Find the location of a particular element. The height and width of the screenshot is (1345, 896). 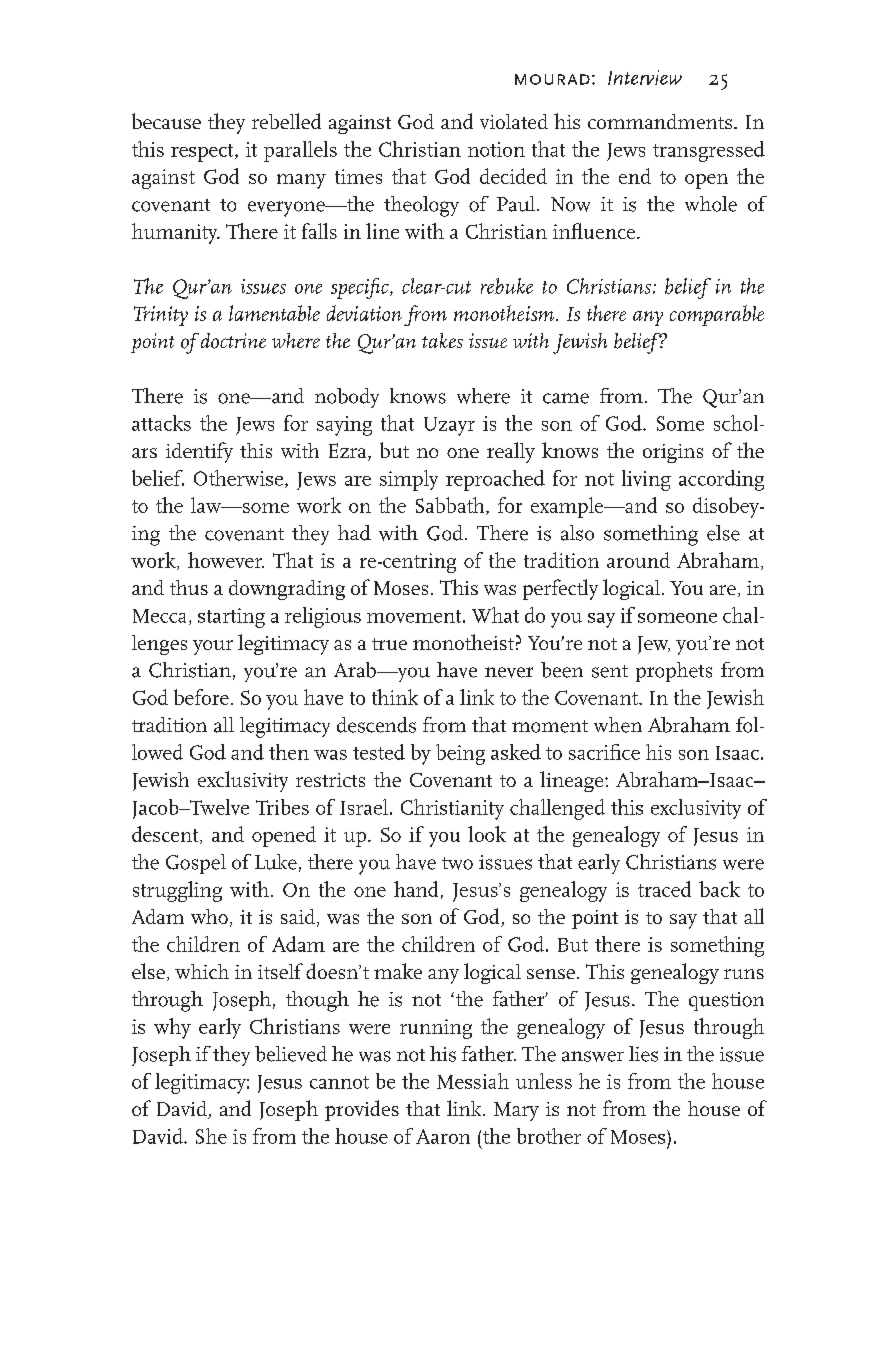

two is located at coordinates (457, 863).
